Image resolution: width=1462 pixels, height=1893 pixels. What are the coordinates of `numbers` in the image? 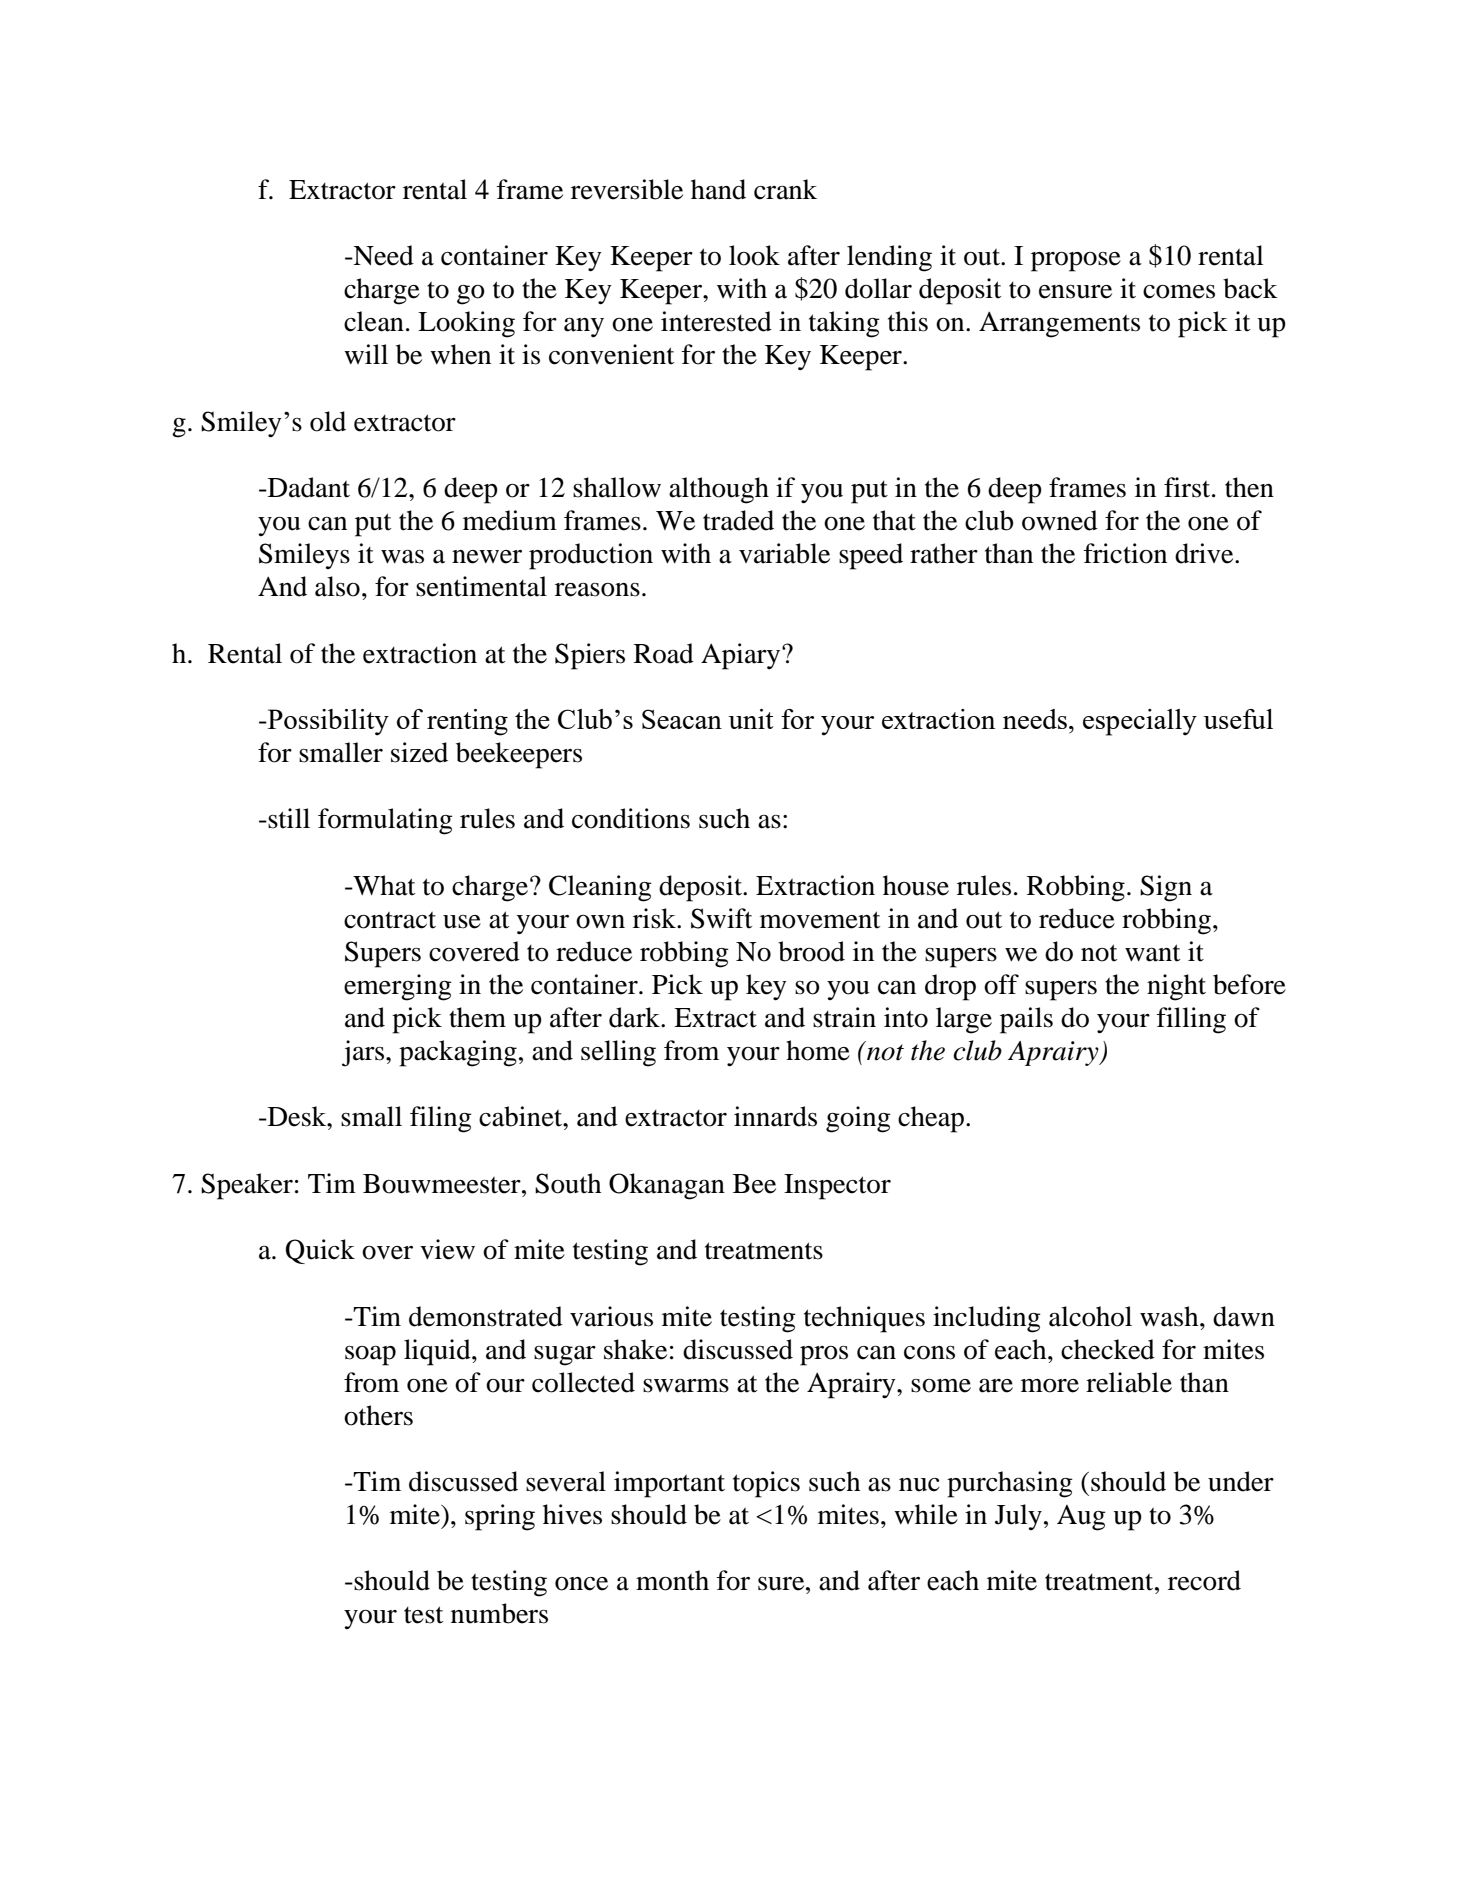 It's located at (499, 1613).
